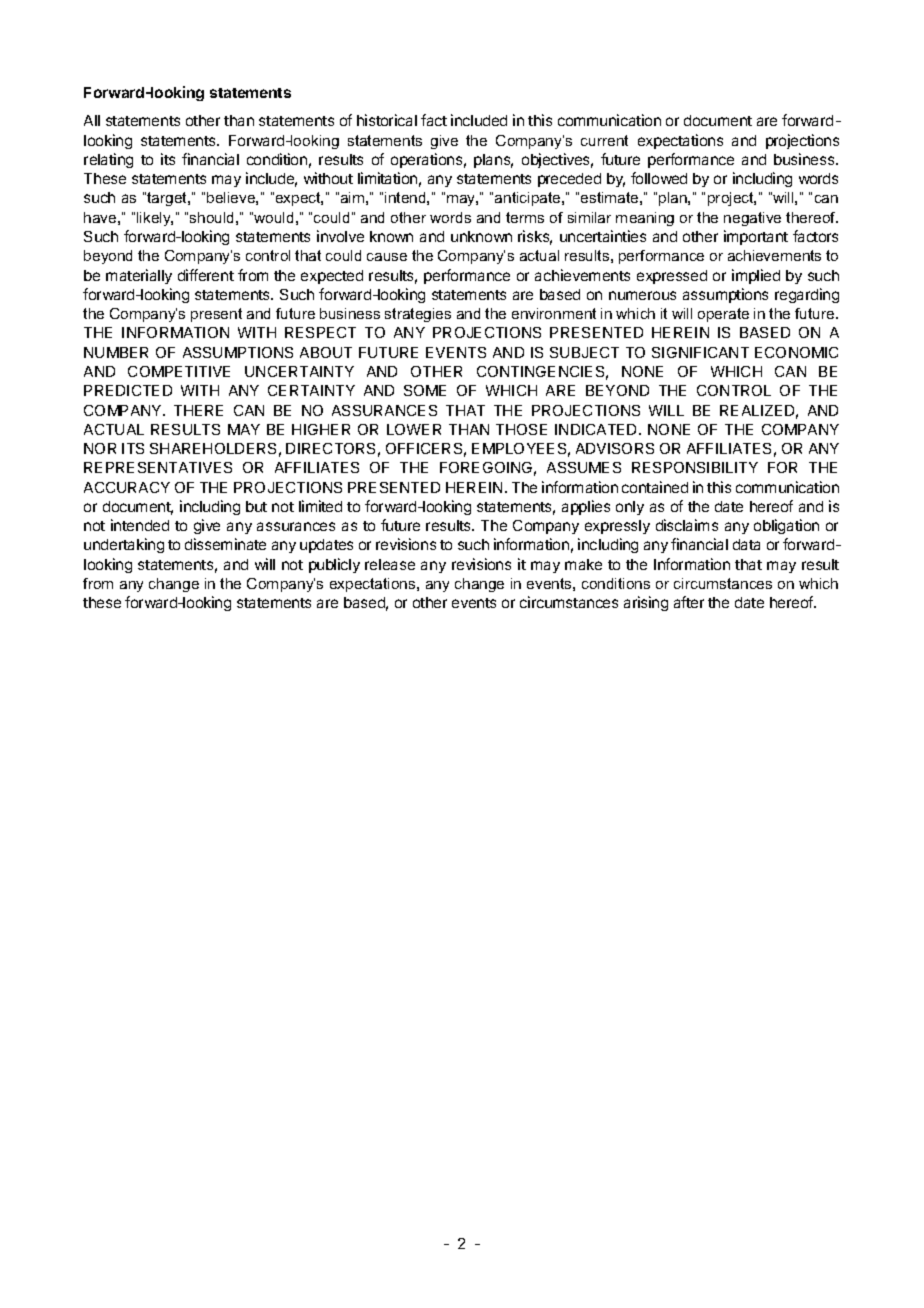 The width and height of the image is (924, 1308). What do you see at coordinates (414, 429) in the image?
I see `LOWER` at bounding box center [414, 429].
